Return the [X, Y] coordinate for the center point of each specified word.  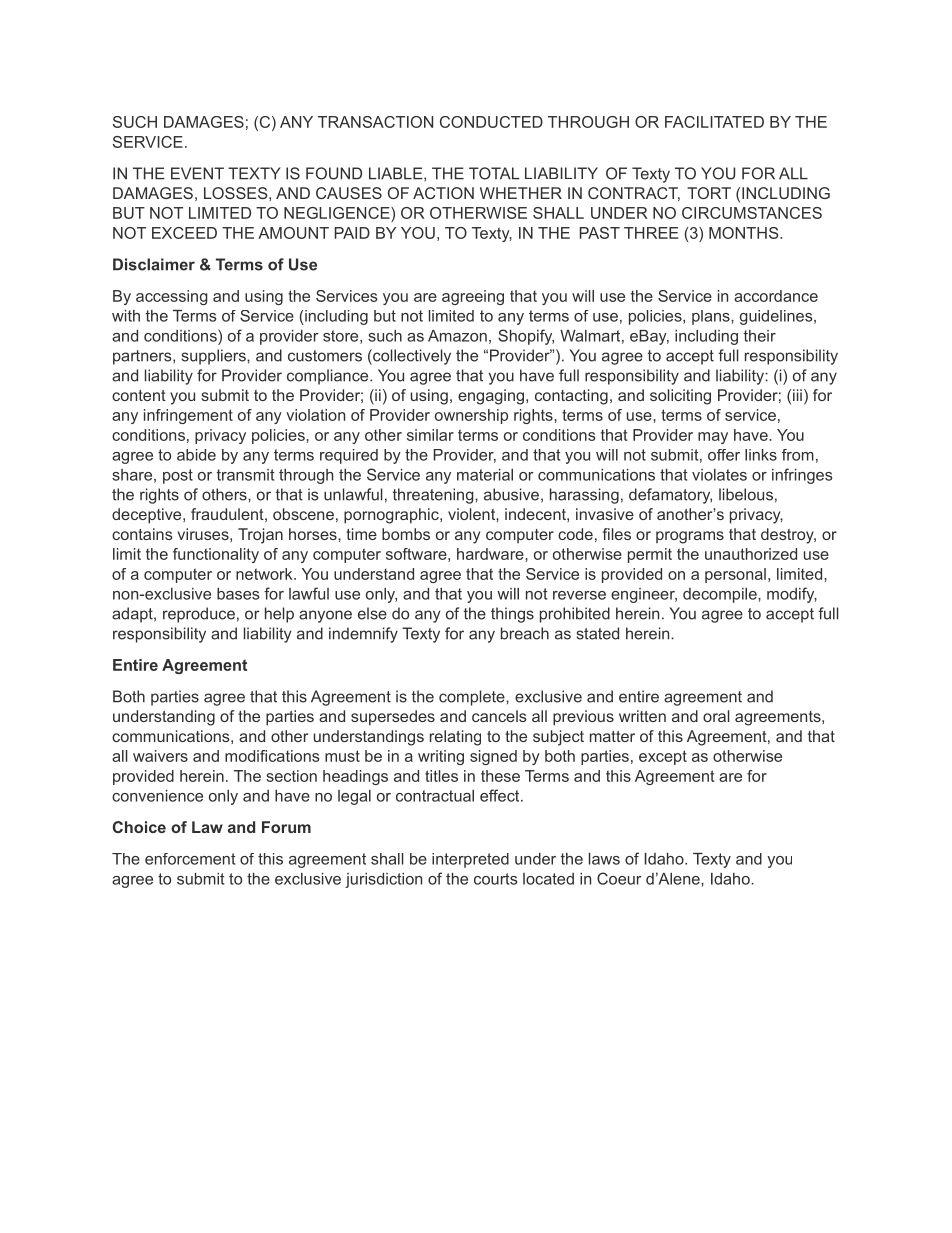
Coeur [619, 878]
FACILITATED [714, 122]
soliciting [680, 397]
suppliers [214, 357]
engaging [491, 397]
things [512, 615]
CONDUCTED [491, 122]
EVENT [197, 173]
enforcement [190, 859]
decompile [721, 595]
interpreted [470, 860]
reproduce [199, 615]
